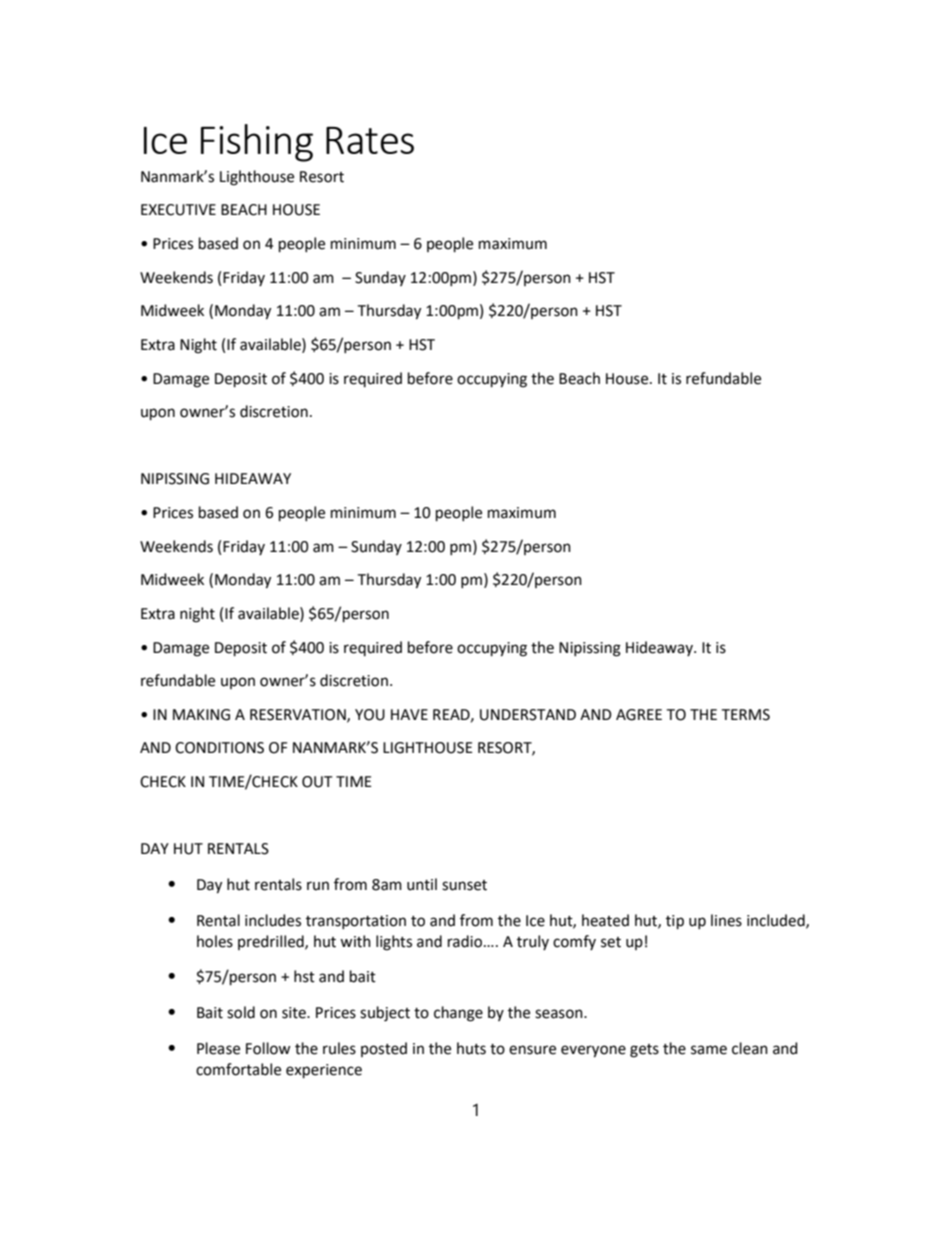 The height and width of the screenshot is (1233, 952). Describe the element at coordinates (257, 143) in the screenshot. I see `Fishing` at that location.
